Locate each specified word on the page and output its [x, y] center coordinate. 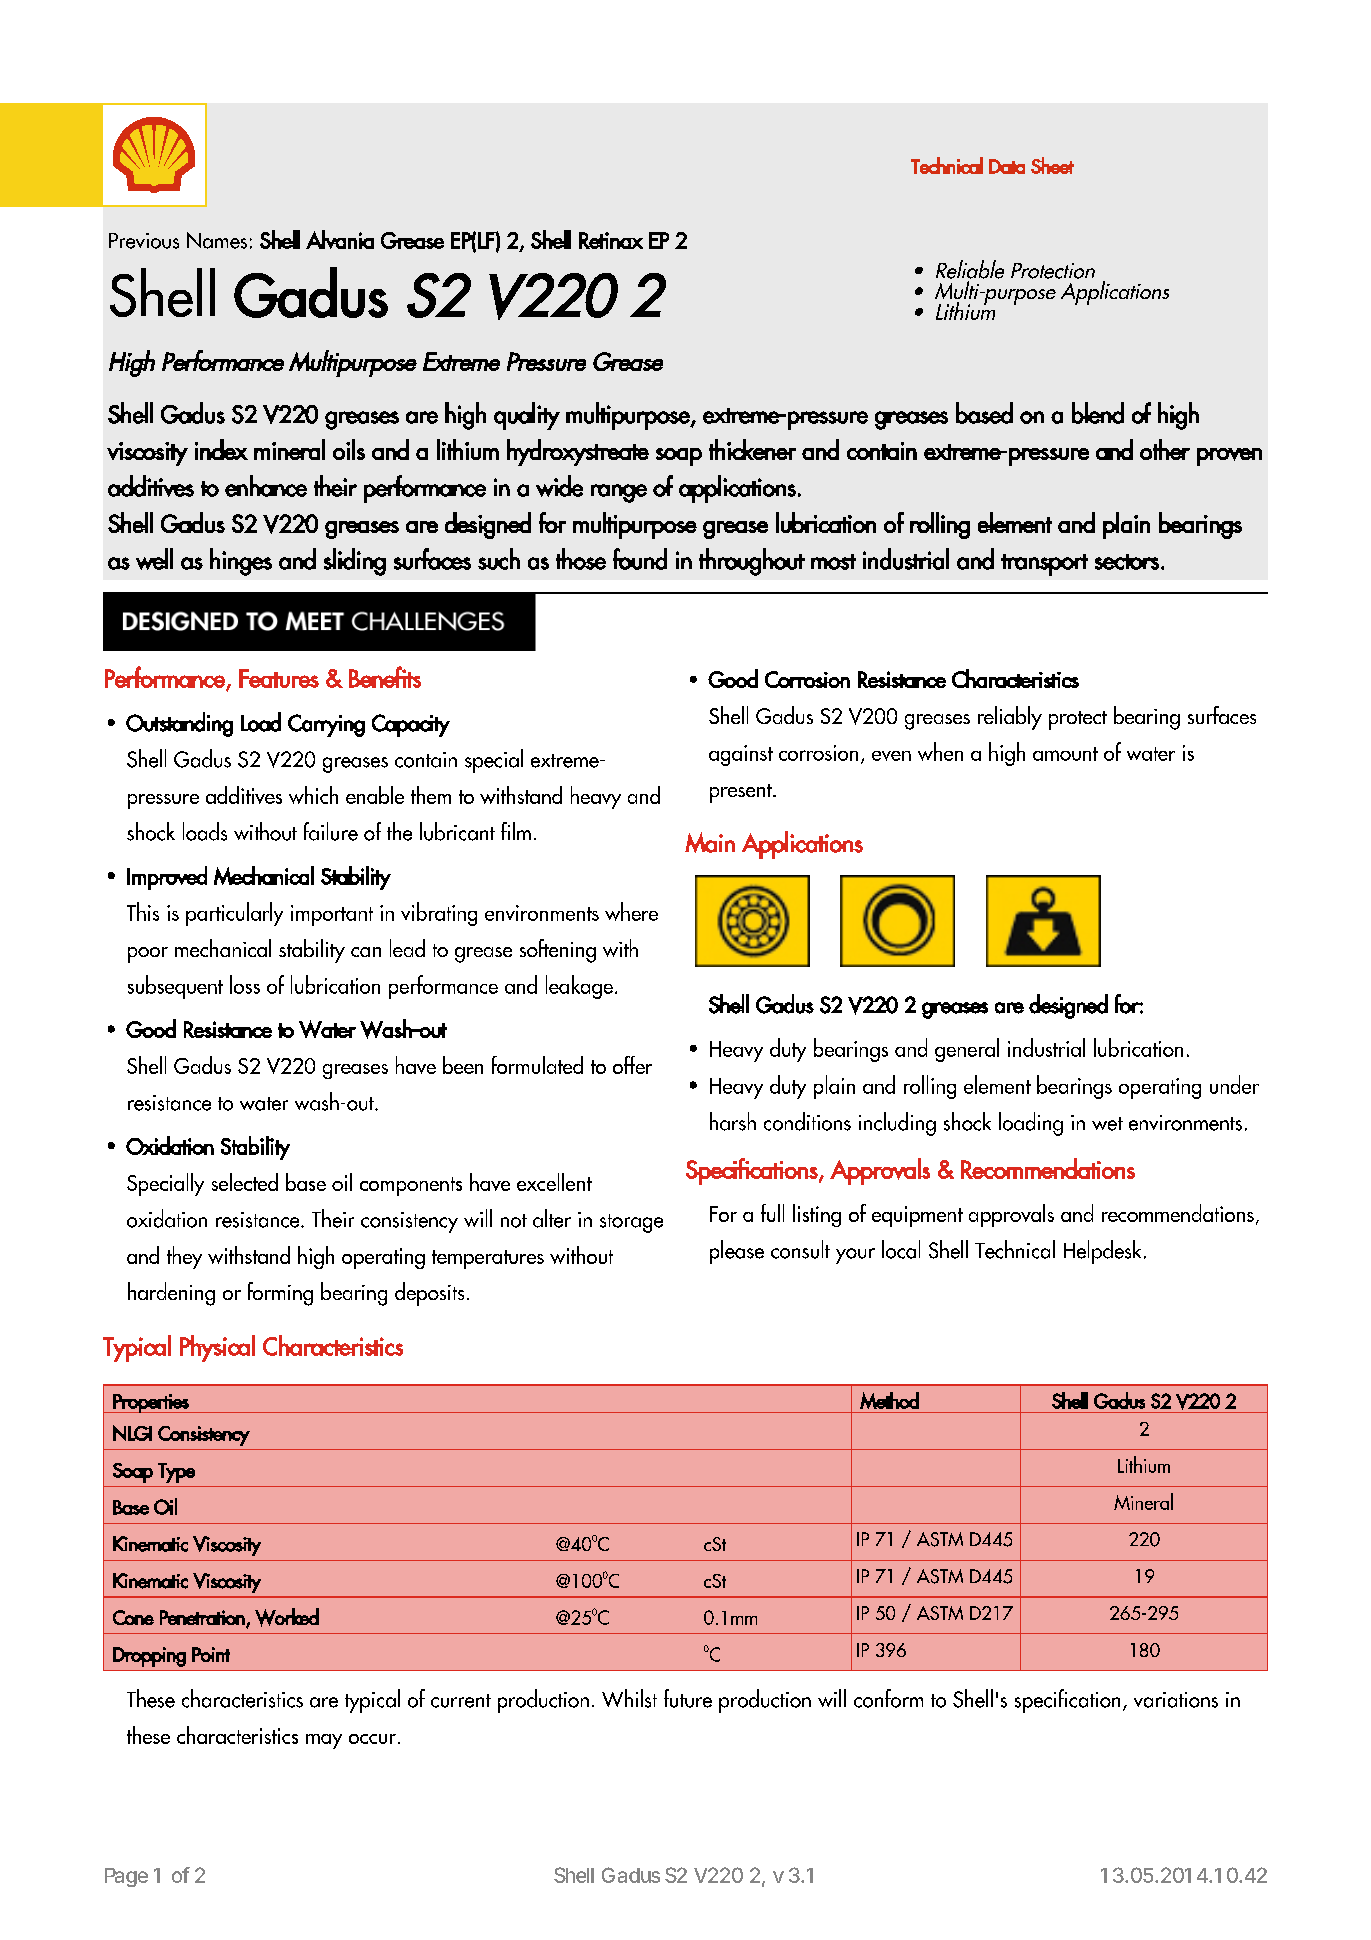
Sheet [1052, 165]
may [324, 1741]
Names [217, 240]
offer [632, 1065]
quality [527, 416]
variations [1176, 1700]
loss [245, 984]
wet [1107, 1124]
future [688, 1698]
